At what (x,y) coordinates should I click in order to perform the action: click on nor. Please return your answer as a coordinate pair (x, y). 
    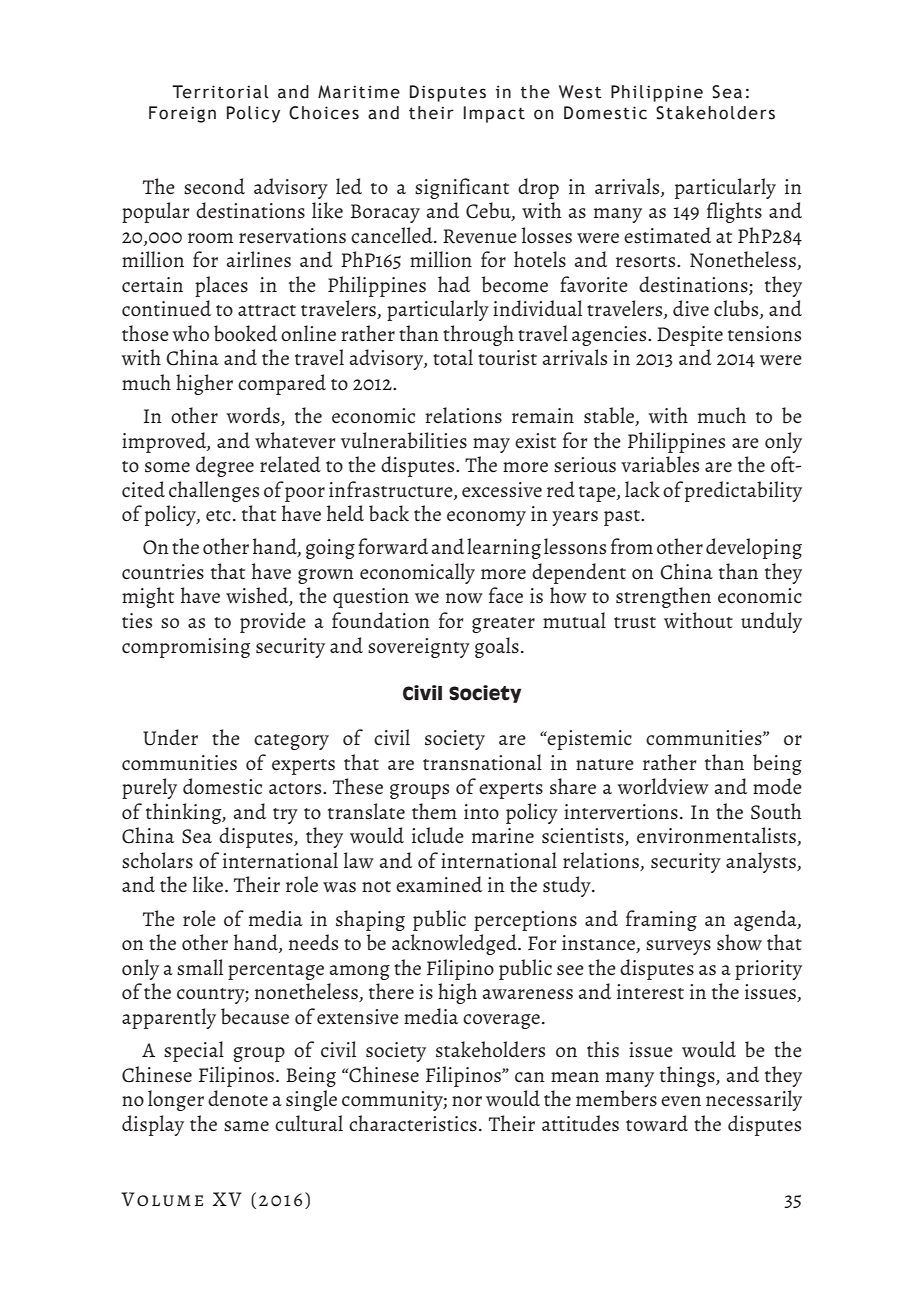
    Looking at the image, I should click on (467, 1101).
